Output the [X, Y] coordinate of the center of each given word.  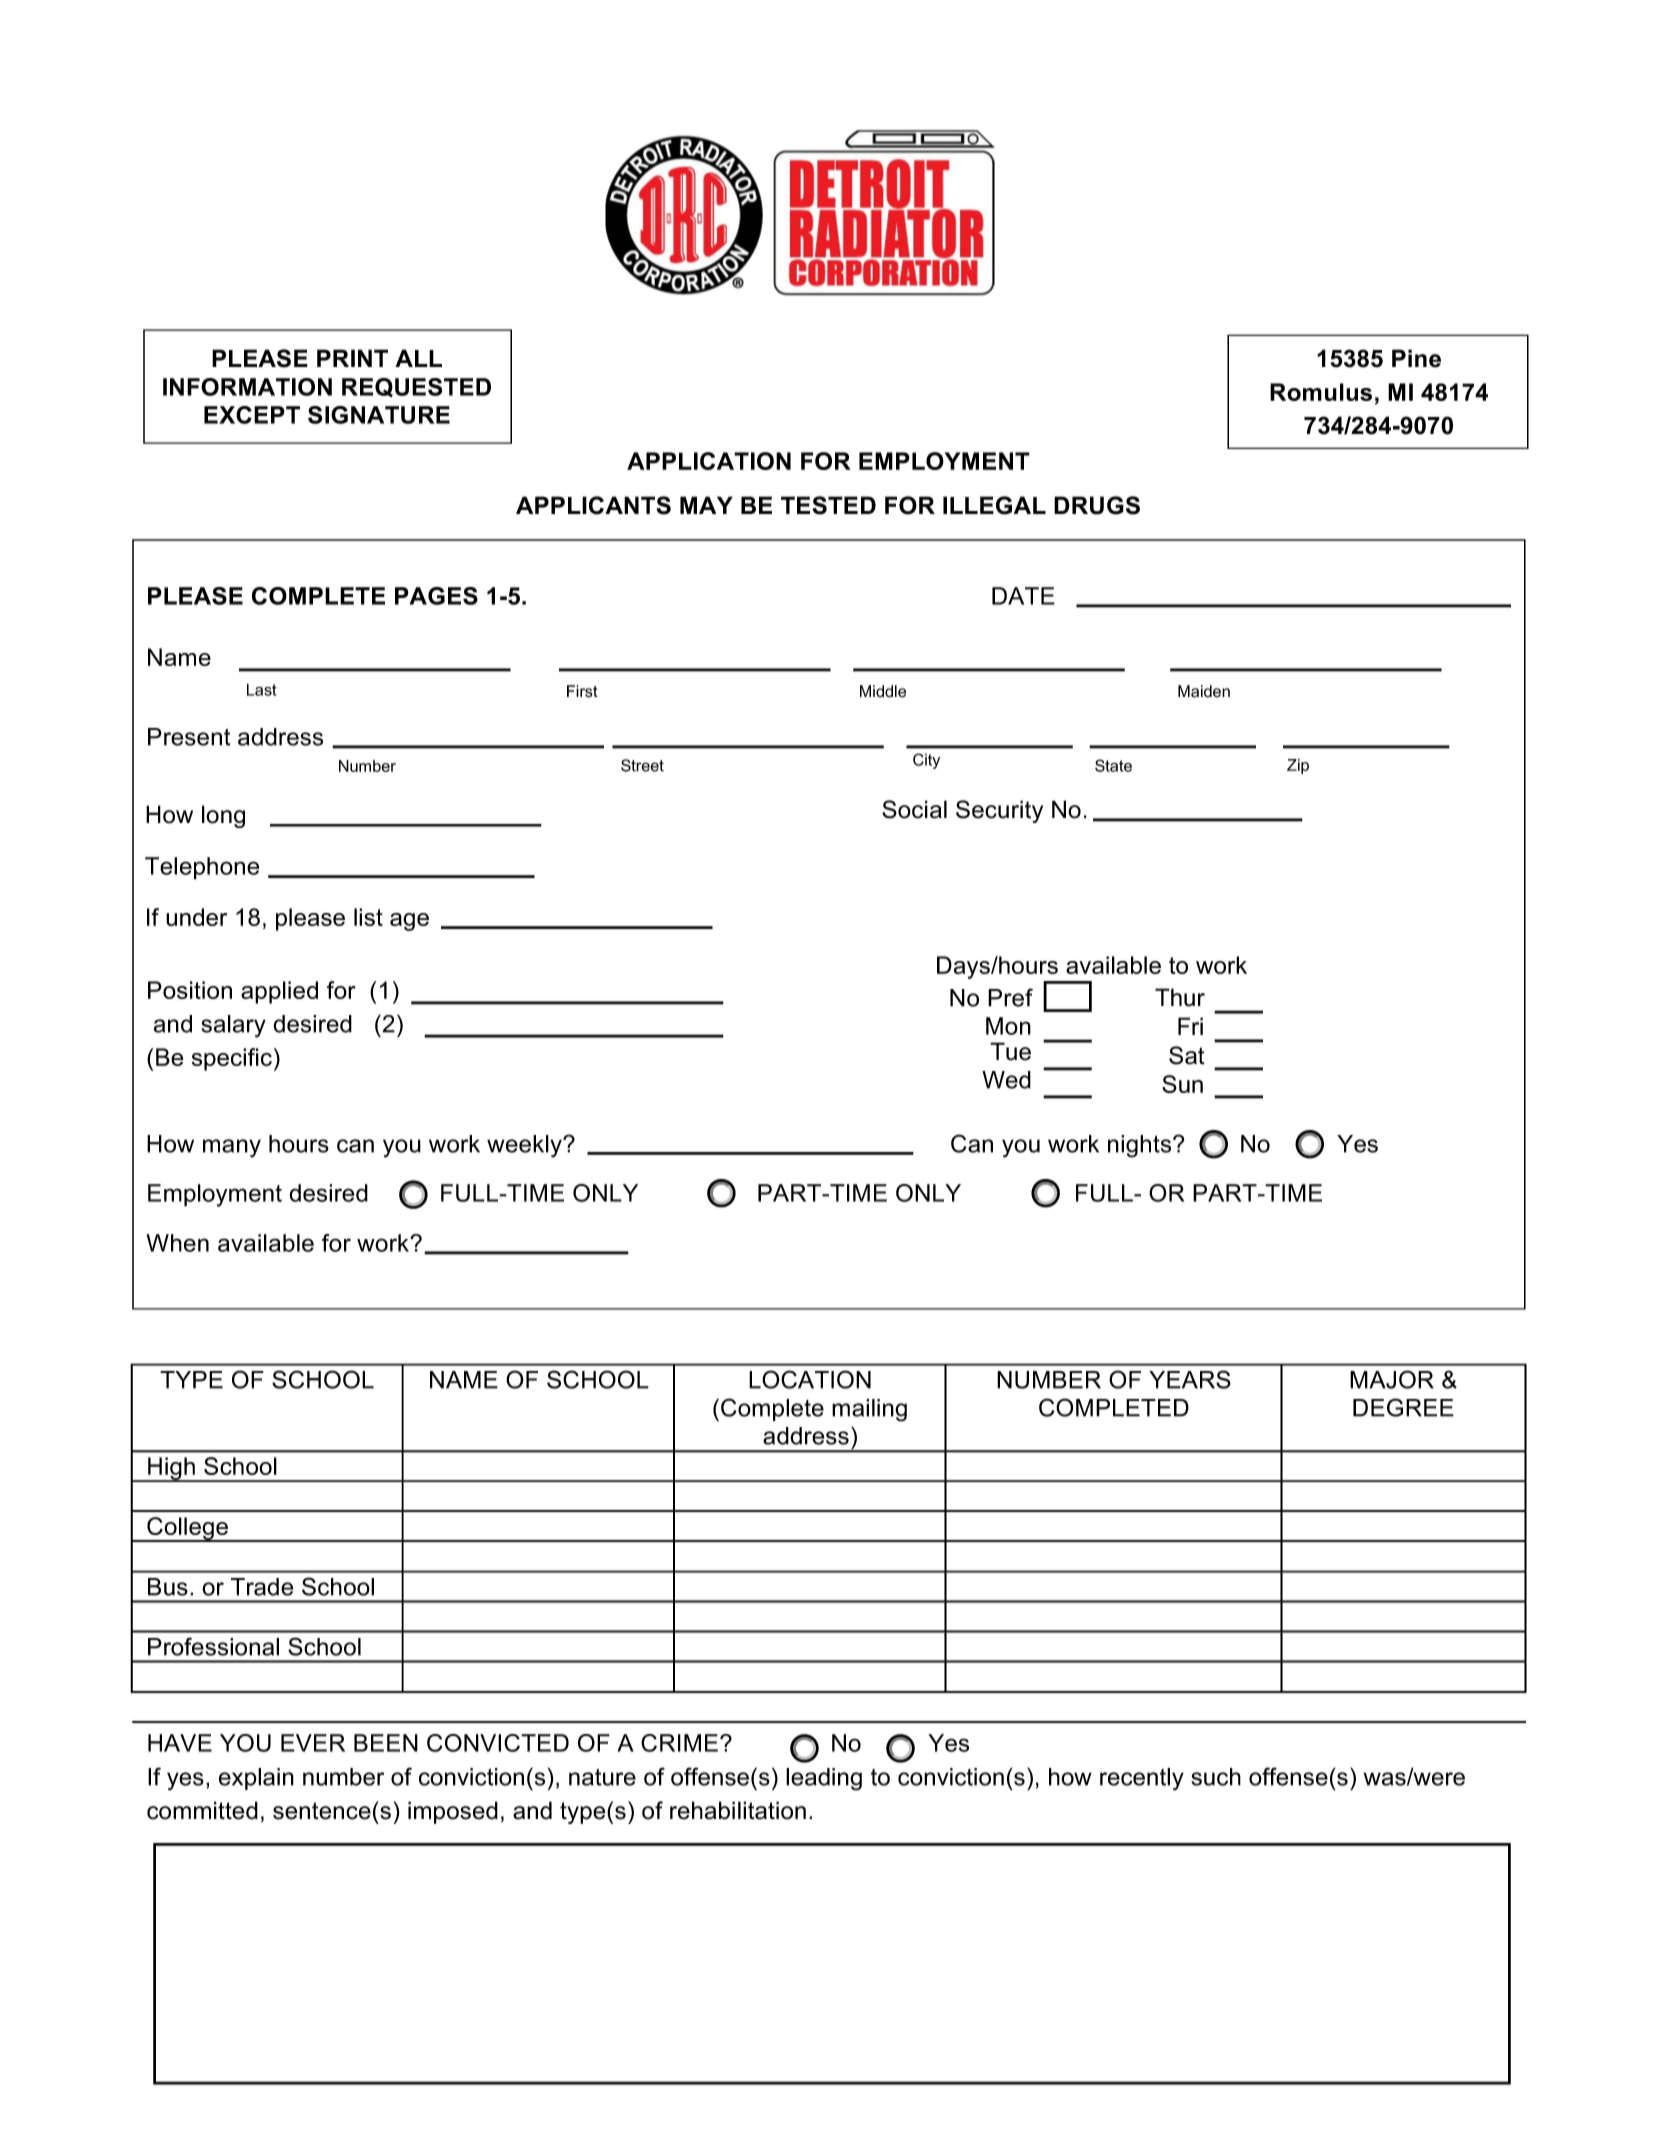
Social [914, 809]
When [177, 1243]
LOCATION [810, 1379]
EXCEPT [252, 415]
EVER [313, 1743]
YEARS [1190, 1379]
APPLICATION [709, 461]
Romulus [1321, 392]
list [368, 917]
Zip [1298, 766]
